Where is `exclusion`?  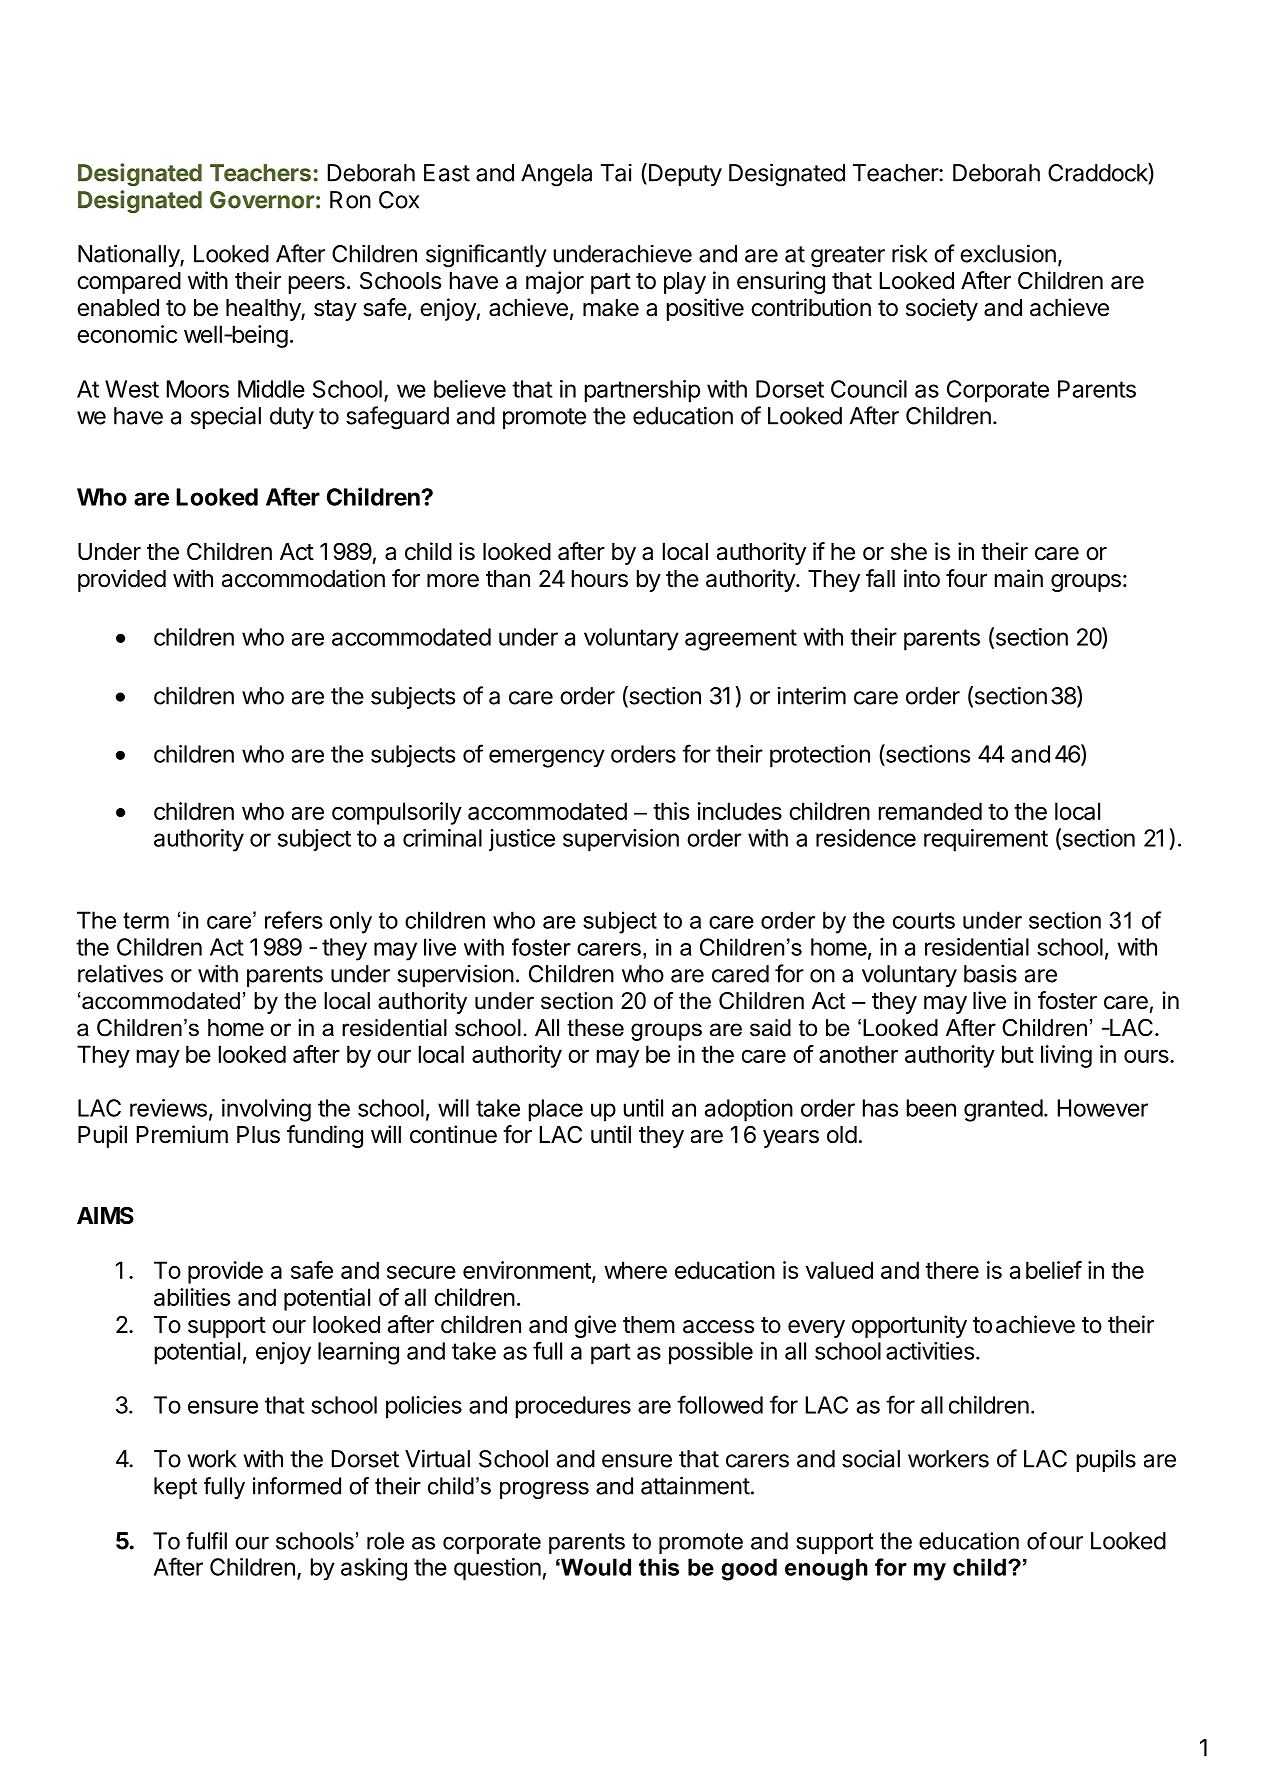 exclusion is located at coordinates (1008, 253).
